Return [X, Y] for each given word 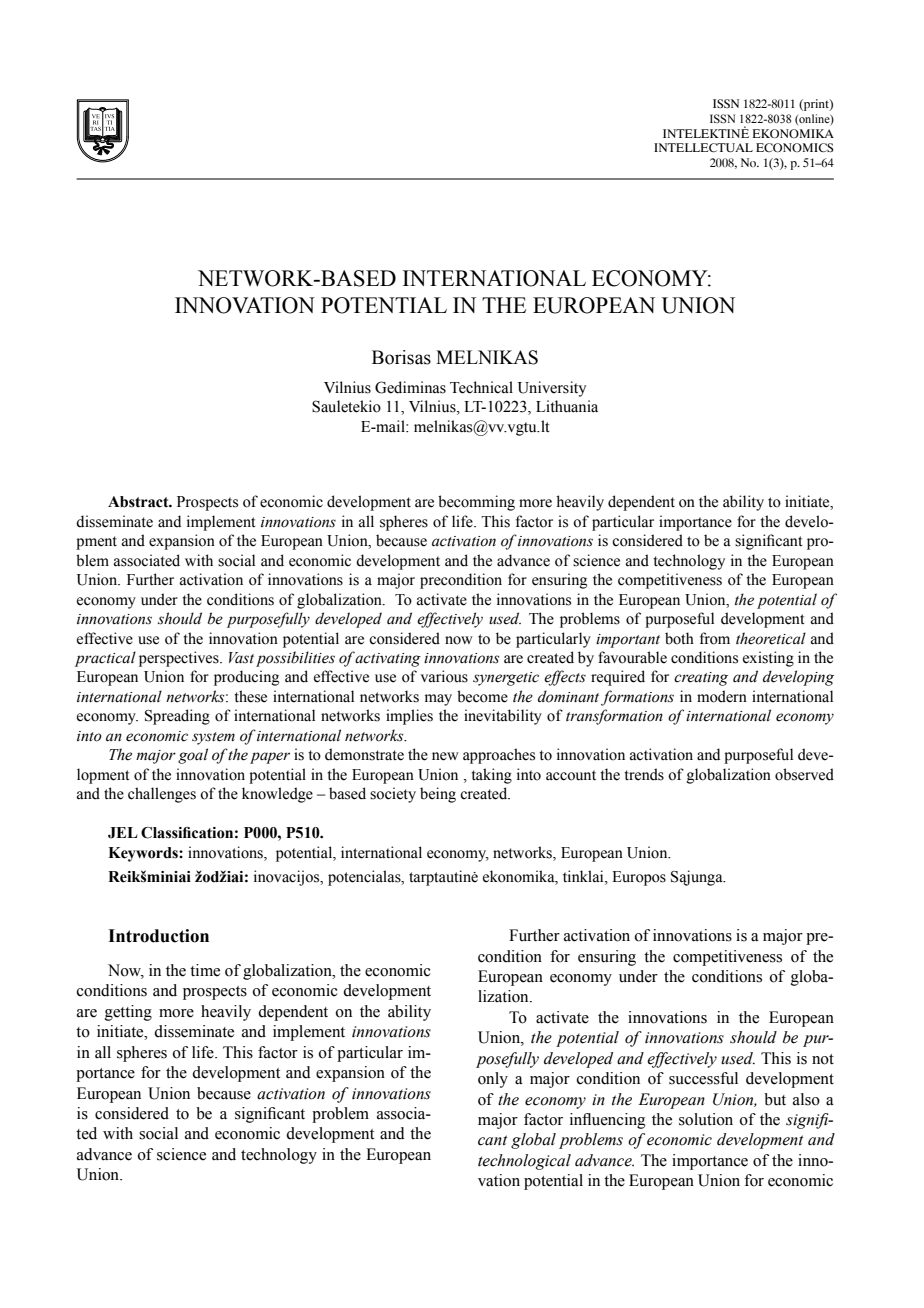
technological [524, 1162]
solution [706, 1119]
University [552, 389]
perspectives [180, 659]
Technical [481, 387]
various [444, 676]
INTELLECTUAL [703, 147]
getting [128, 1013]
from [715, 638]
